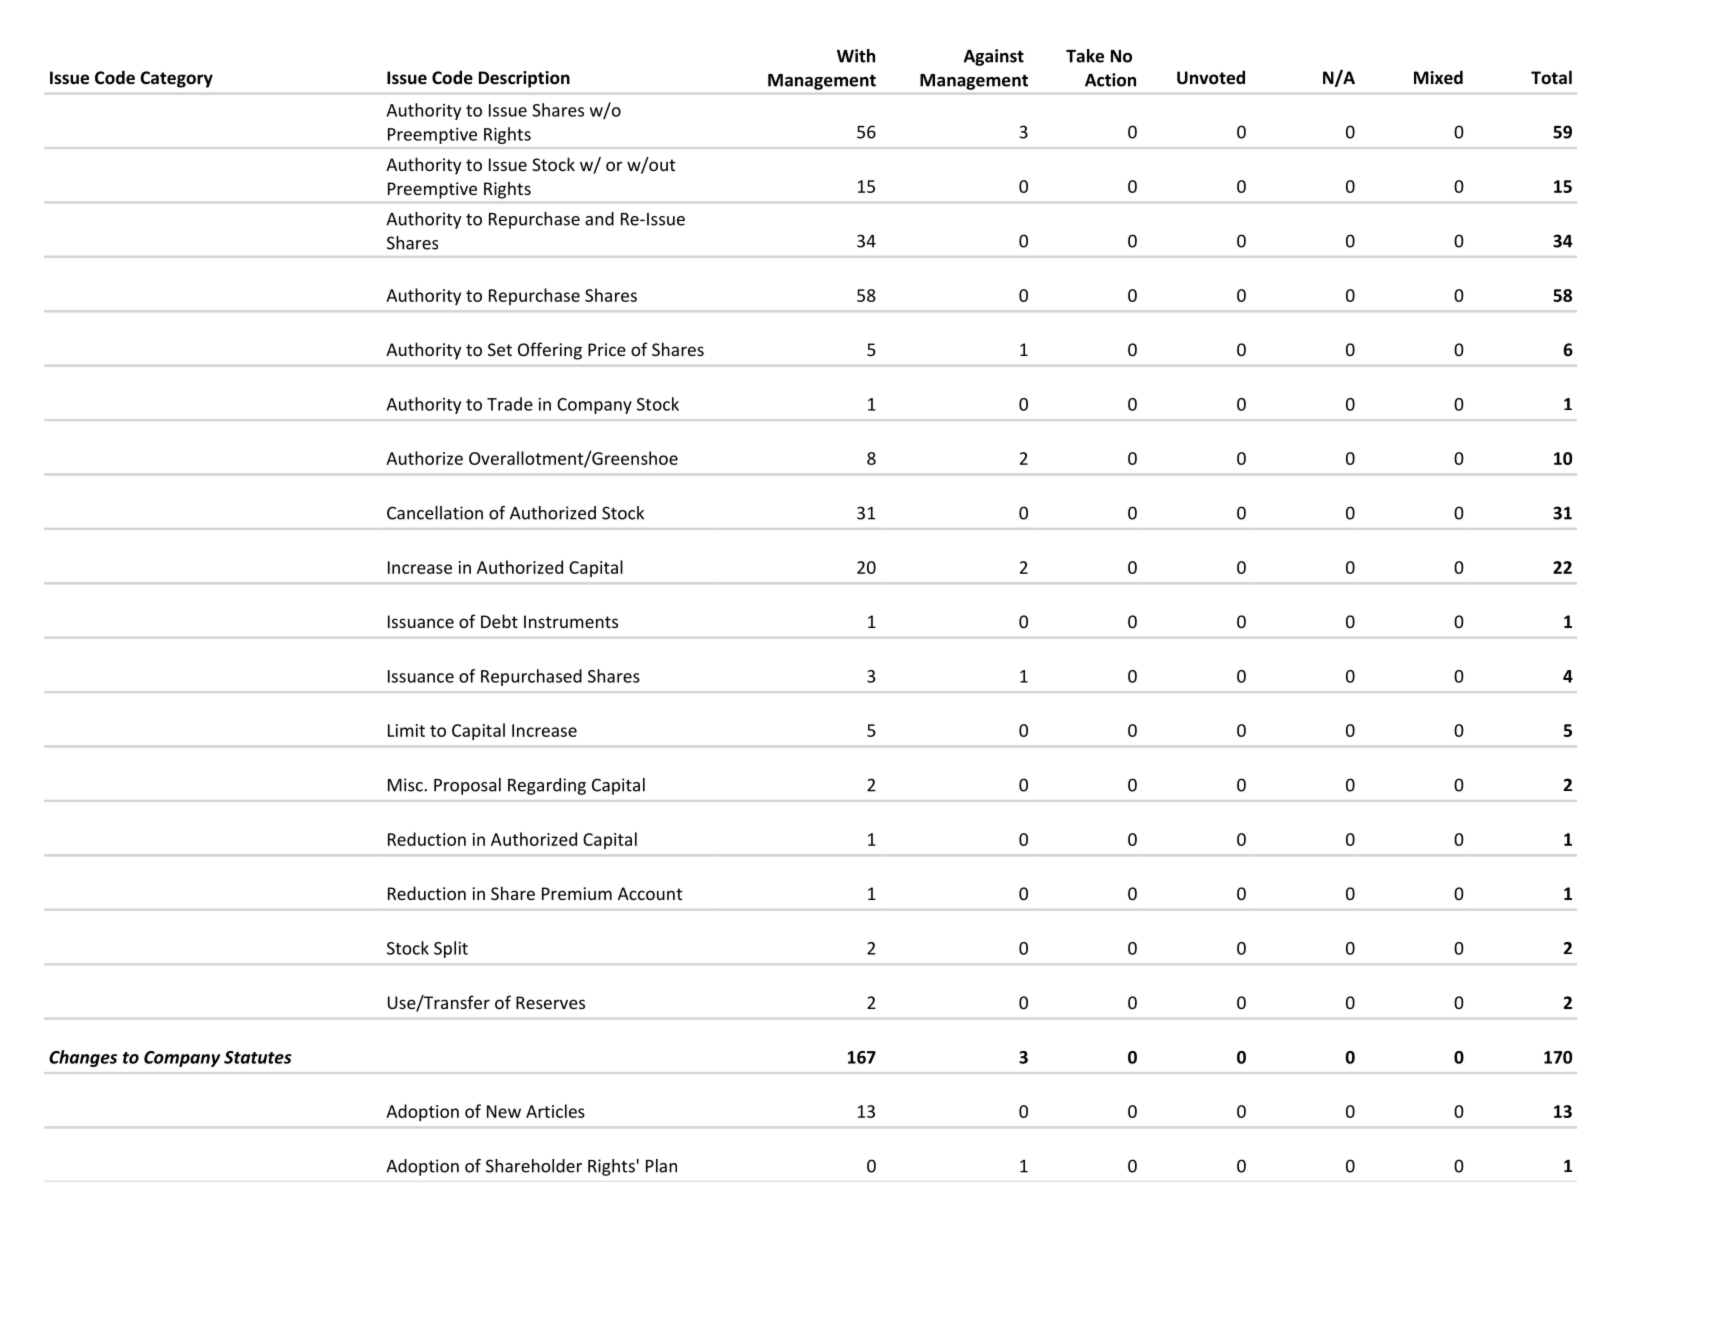  Describe the element at coordinates (547, 786) in the page. I see `Regarding` at that location.
